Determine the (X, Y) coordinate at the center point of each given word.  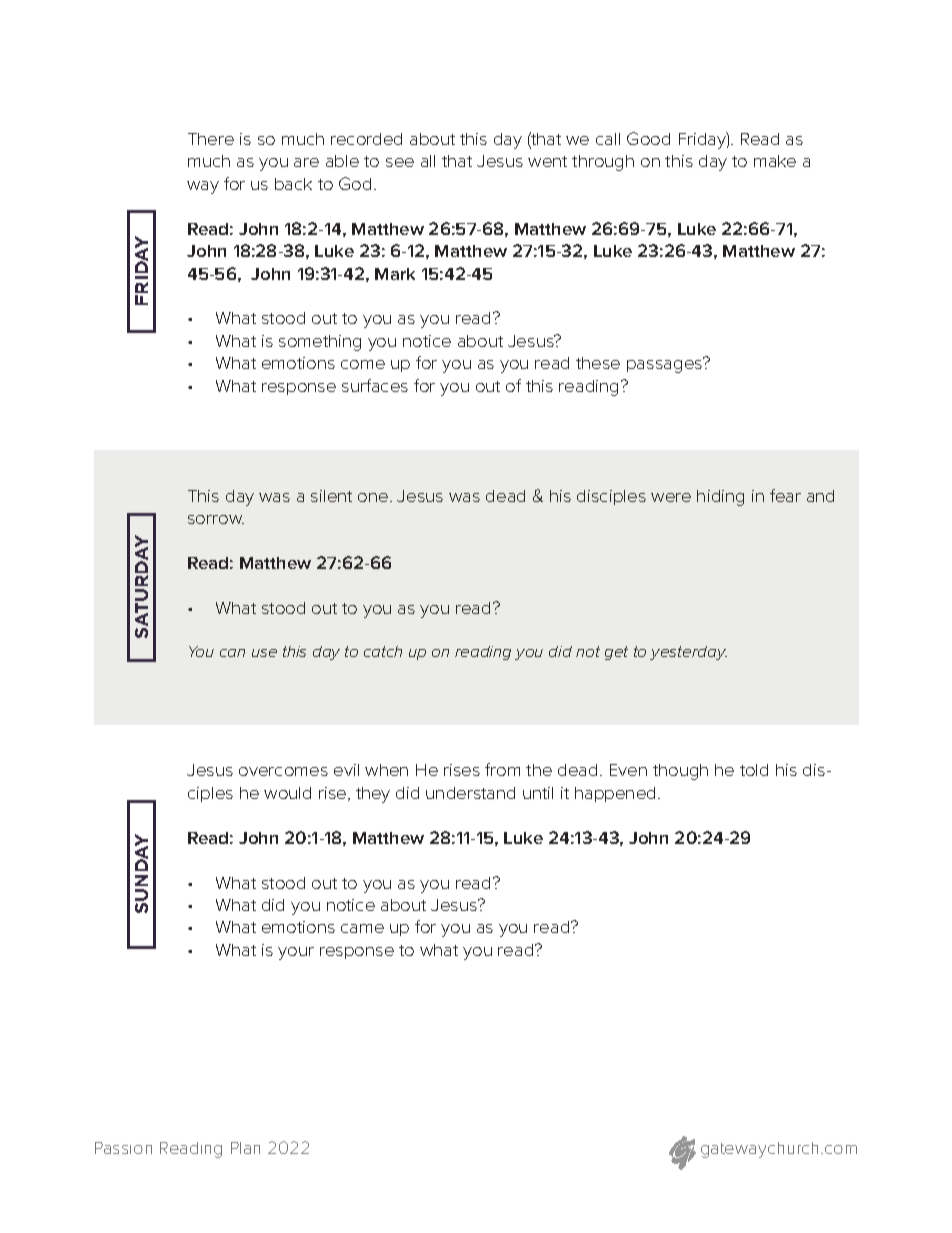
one (374, 497)
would (287, 793)
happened (615, 794)
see (400, 162)
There (211, 139)
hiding (720, 498)
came (362, 928)
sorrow (216, 519)
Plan (245, 1148)
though (680, 772)
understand (470, 793)
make (775, 161)
